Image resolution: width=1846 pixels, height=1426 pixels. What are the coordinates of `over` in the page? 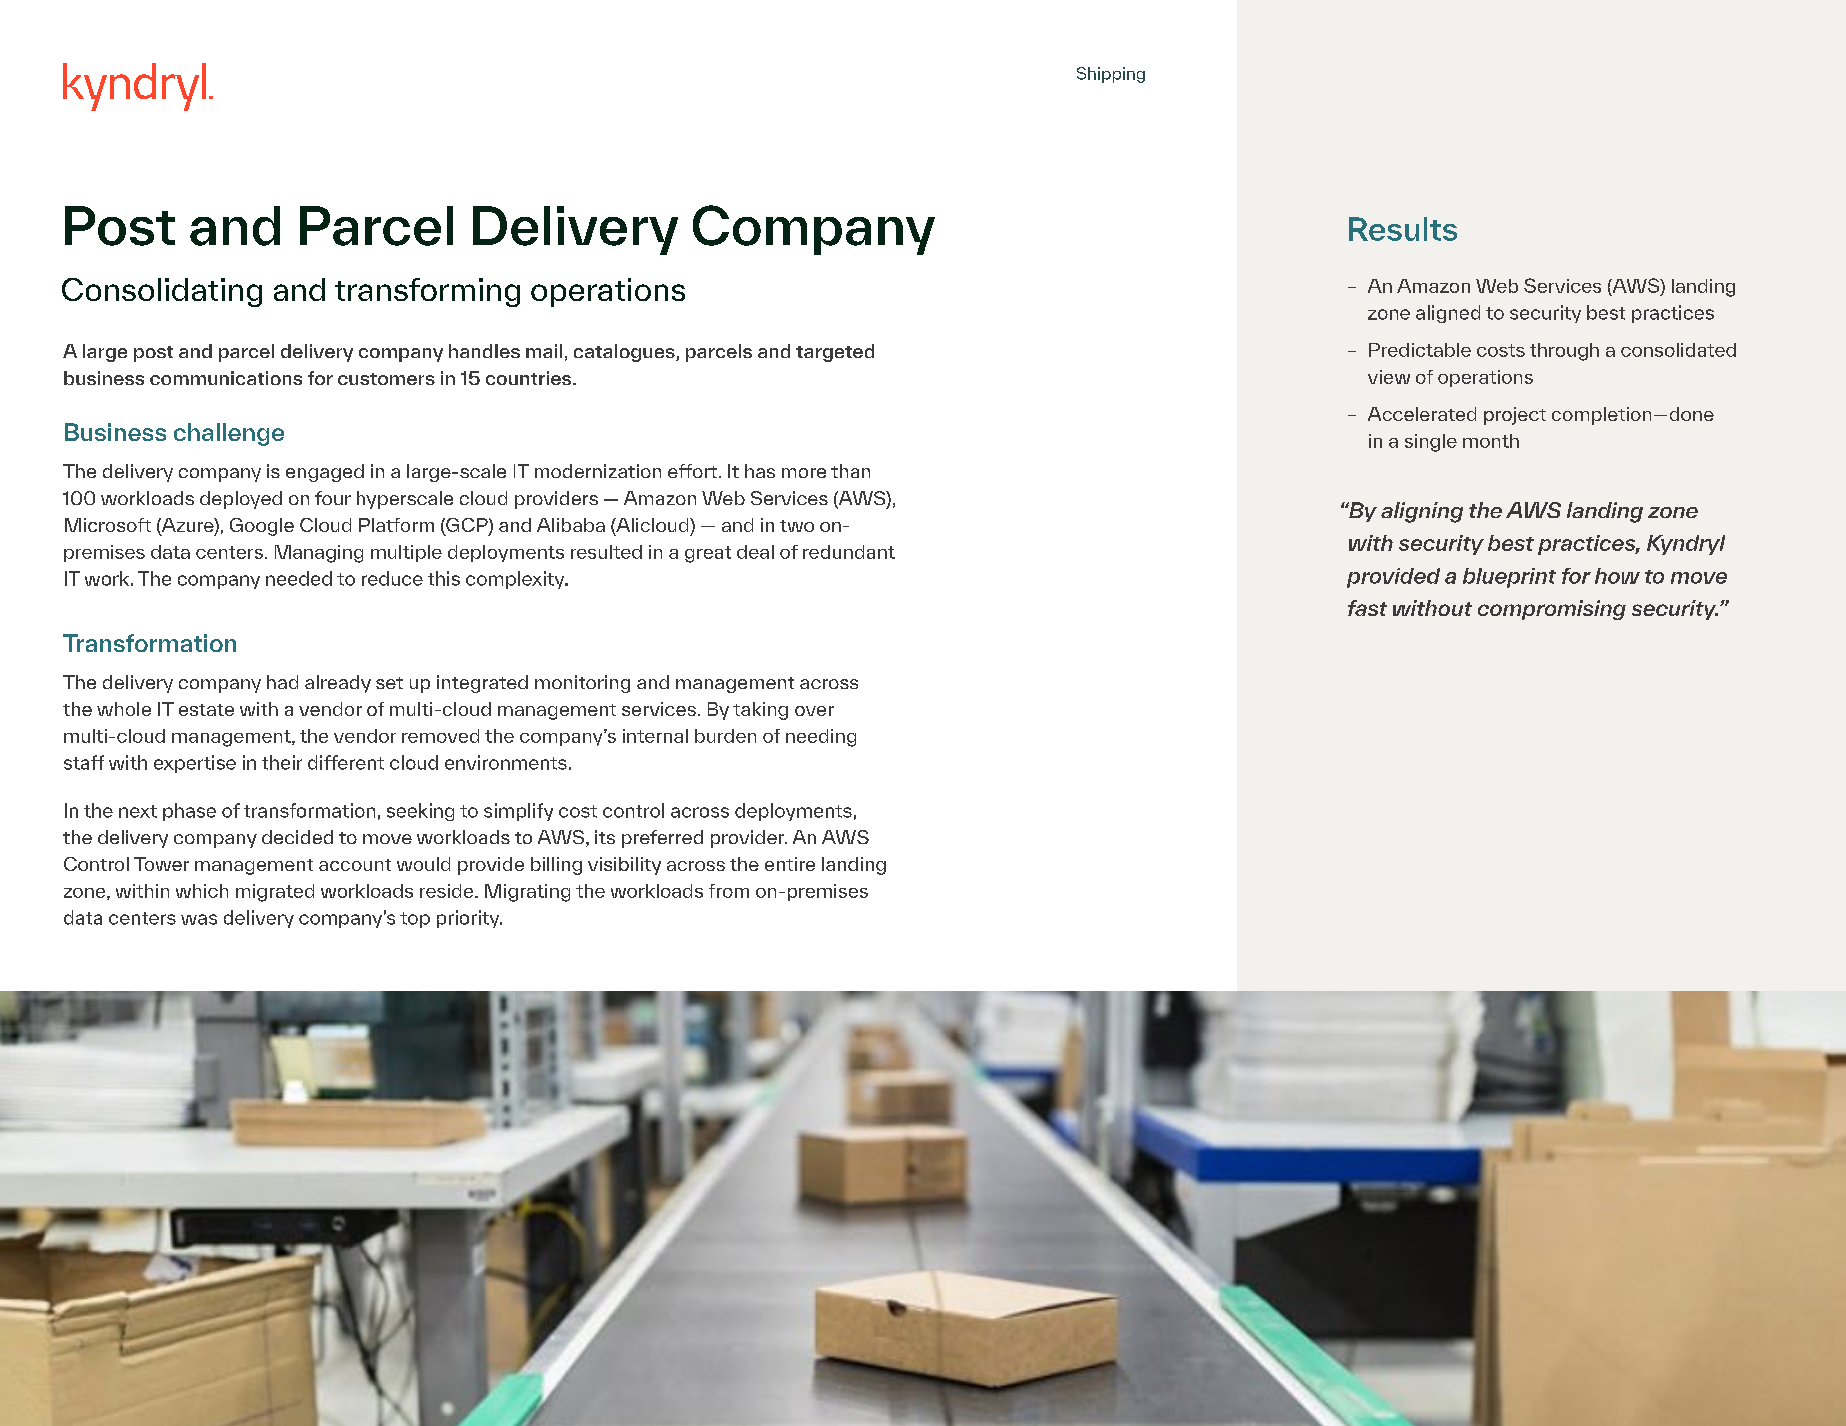 It's located at (814, 711).
